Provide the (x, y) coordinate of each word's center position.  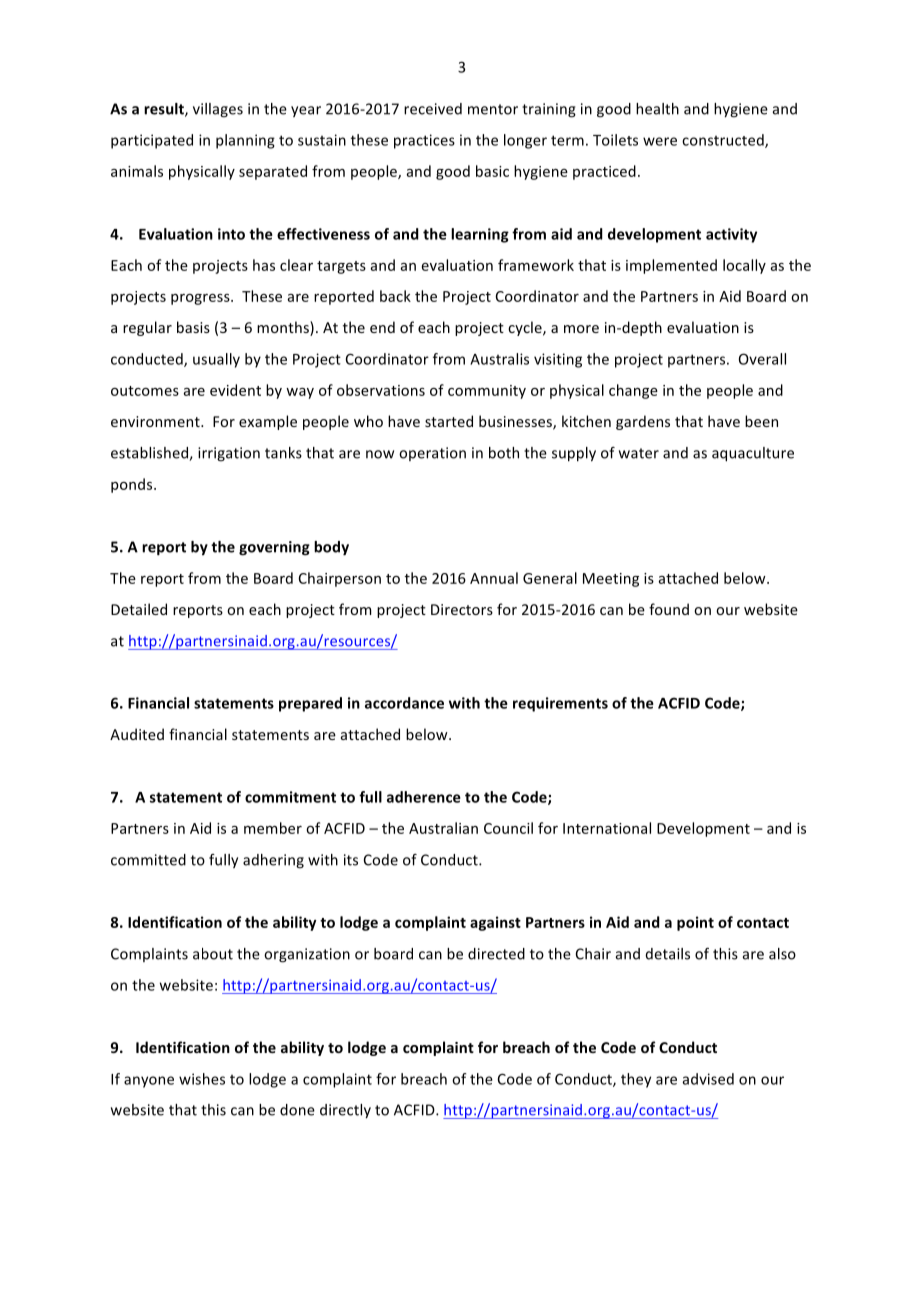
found (669, 609)
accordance (404, 703)
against (495, 923)
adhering (273, 861)
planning (245, 141)
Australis (499, 359)
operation (432, 454)
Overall (762, 359)
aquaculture (753, 454)
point (695, 923)
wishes (202, 1079)
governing (274, 548)
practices (424, 141)
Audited (137, 734)
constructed (724, 141)
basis (193, 327)
